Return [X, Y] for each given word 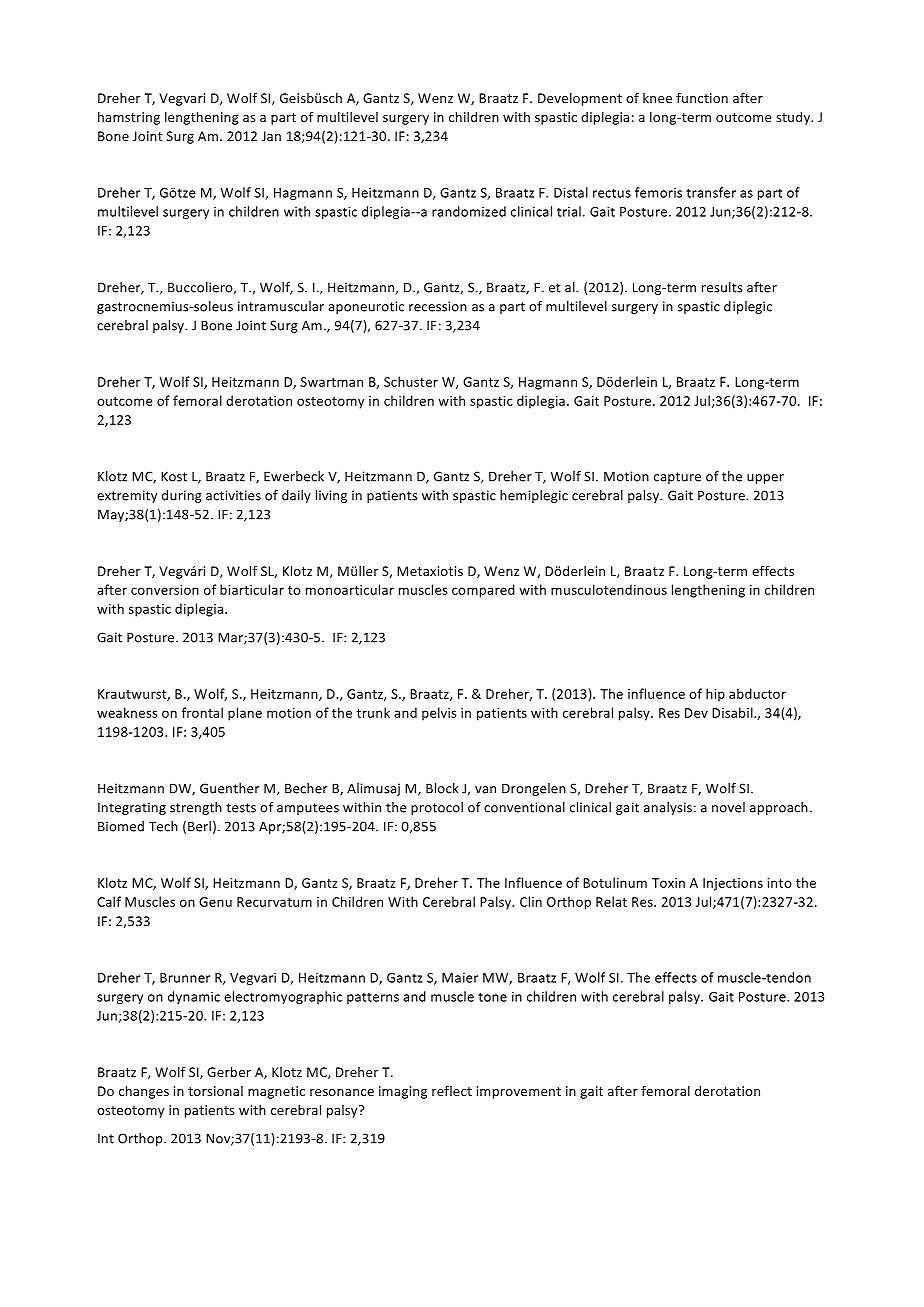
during [182, 496]
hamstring [129, 118]
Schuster [411, 381]
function [702, 97]
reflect [452, 1090]
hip [715, 695]
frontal [202, 712]
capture [677, 478]
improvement [519, 1092]
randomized [469, 211]
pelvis [439, 714]
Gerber [229, 1072]
